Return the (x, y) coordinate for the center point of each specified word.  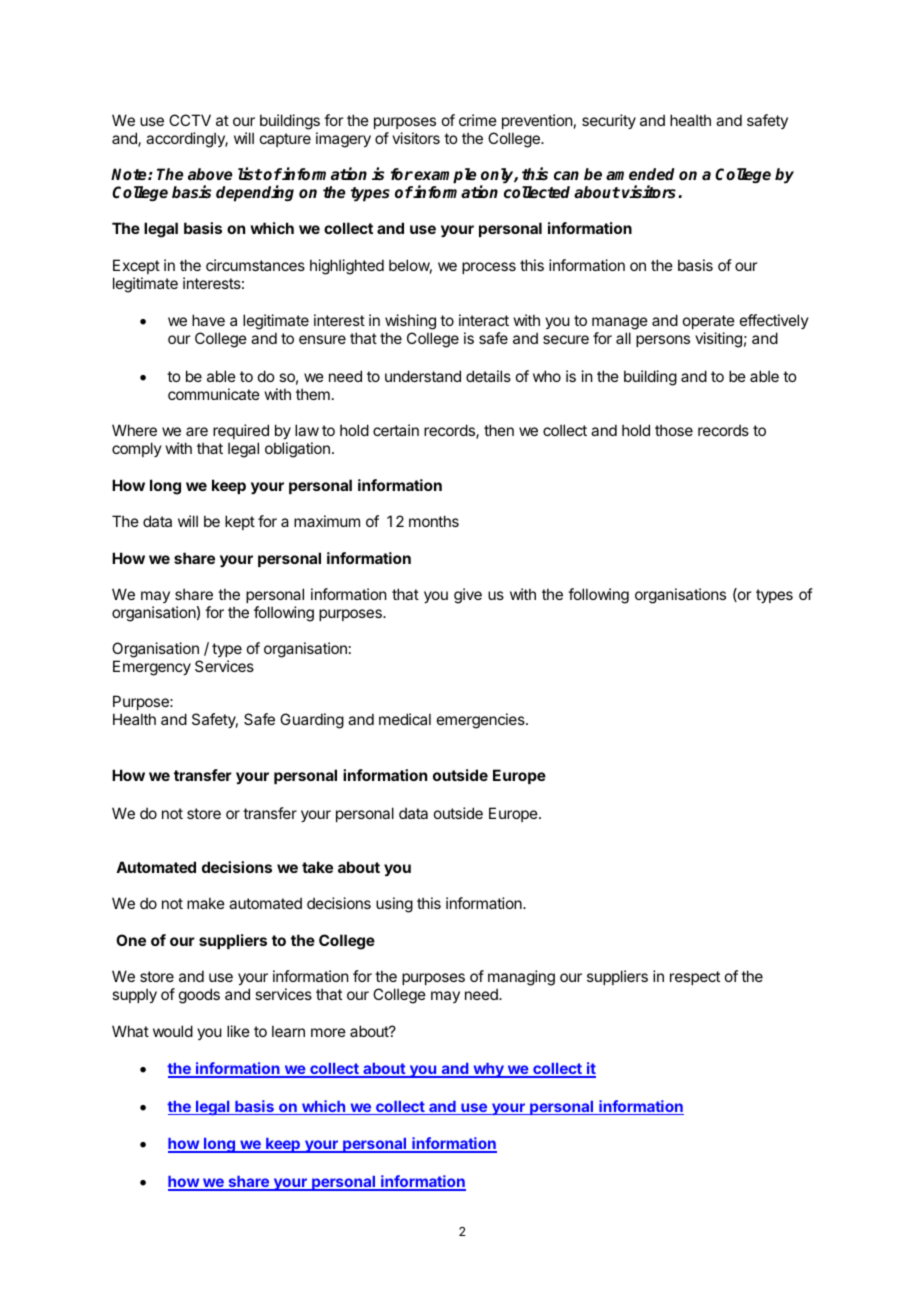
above (210, 174)
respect (695, 978)
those (674, 430)
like (238, 1031)
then (499, 430)
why (488, 1070)
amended (640, 174)
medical (405, 719)
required (241, 431)
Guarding (312, 721)
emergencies (482, 721)
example (445, 177)
